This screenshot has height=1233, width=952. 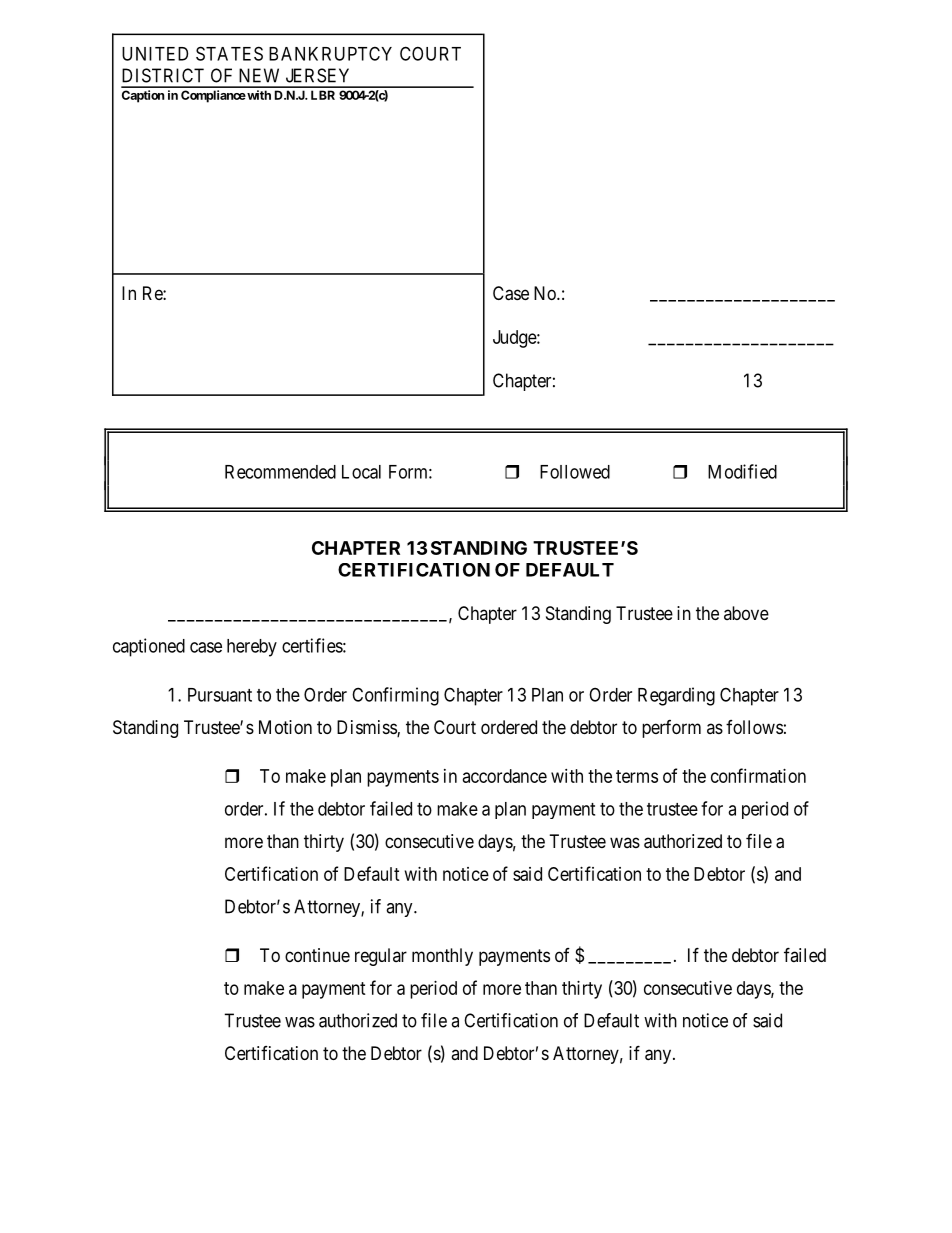 What do you see at coordinates (317, 955) in the screenshot?
I see `continue` at bounding box center [317, 955].
